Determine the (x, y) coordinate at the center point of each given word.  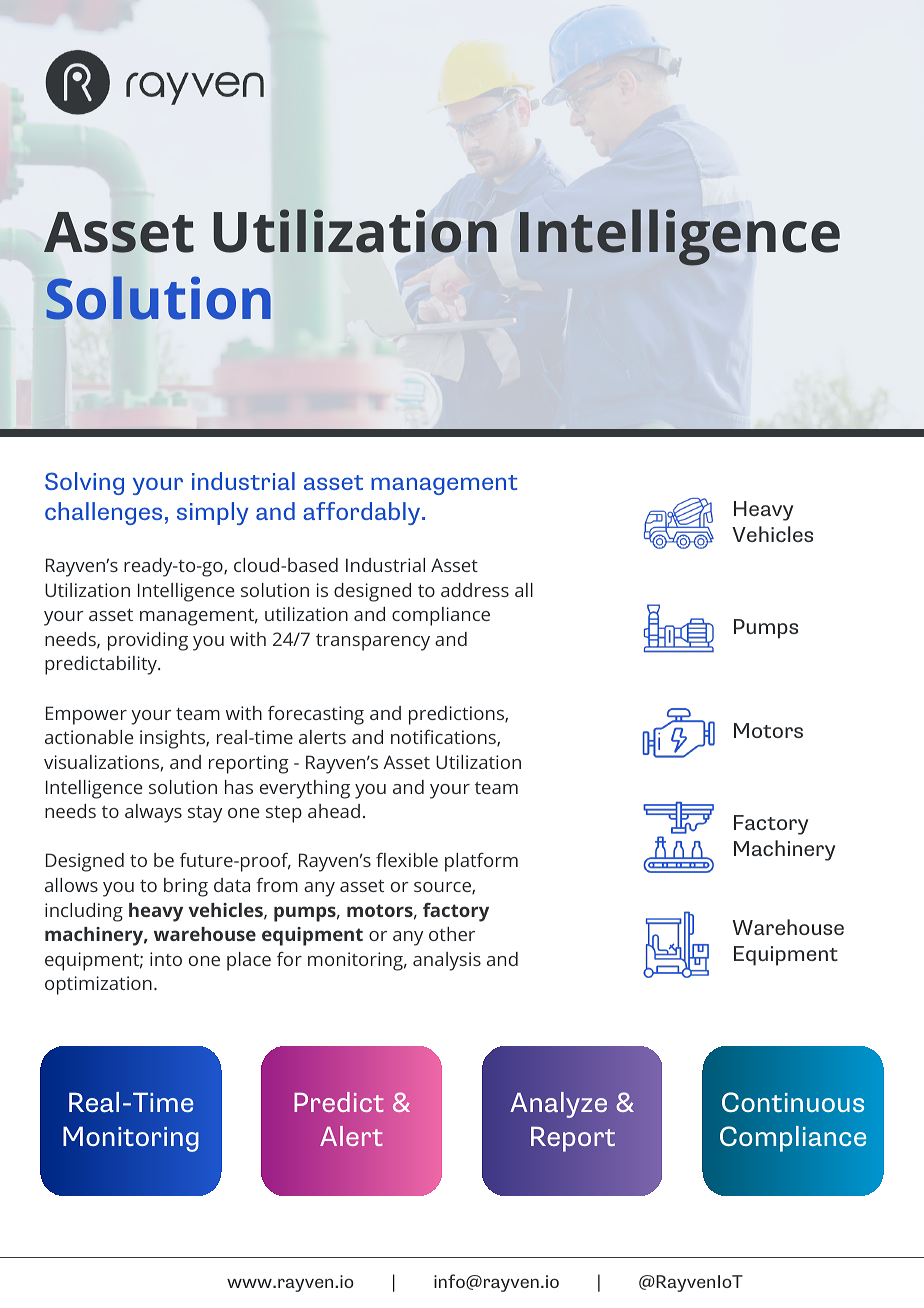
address (475, 590)
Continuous (793, 1102)
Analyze (558, 1105)
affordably (363, 513)
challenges (103, 513)
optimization (98, 985)
